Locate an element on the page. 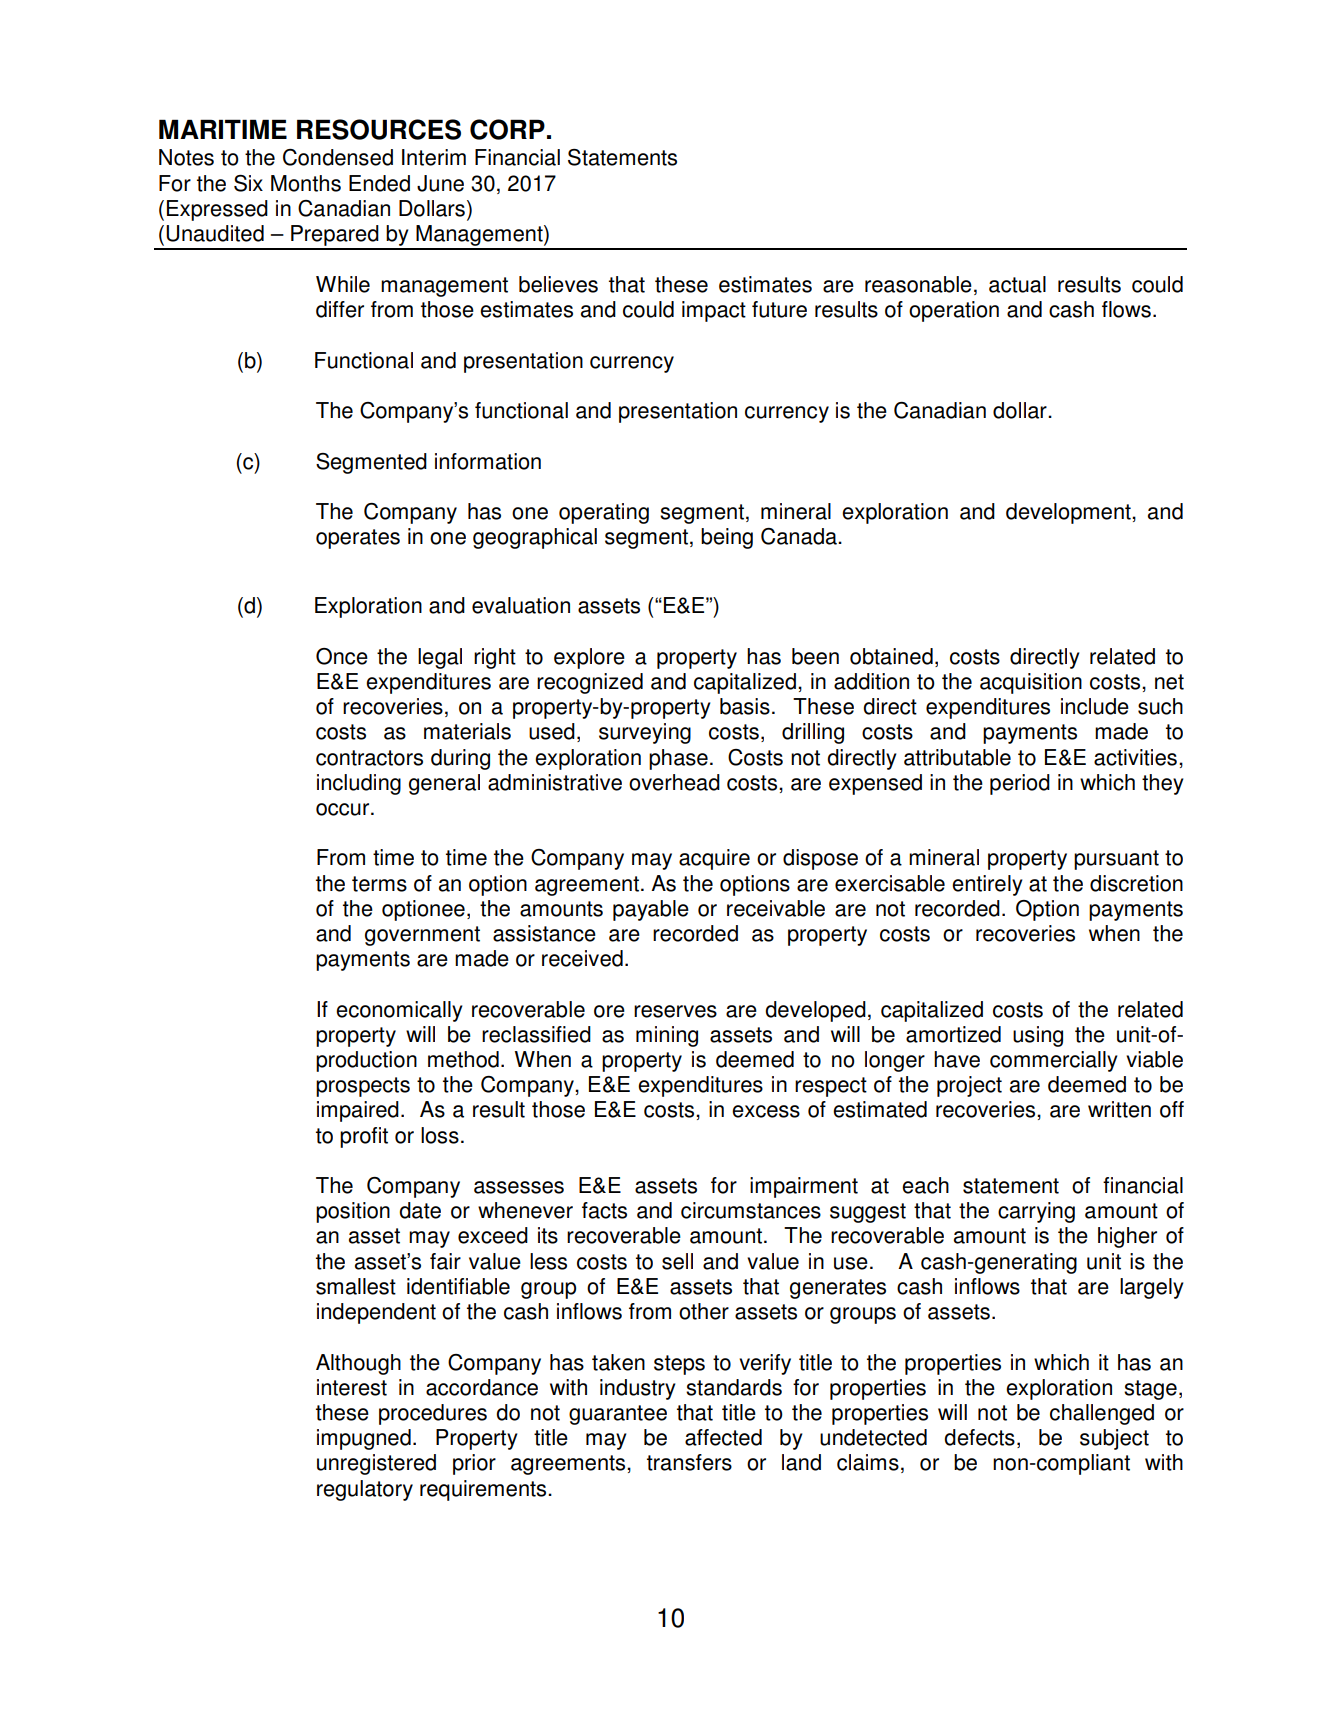 Image resolution: width=1342 pixels, height=1736 pixels. written is located at coordinates (1119, 1109).
